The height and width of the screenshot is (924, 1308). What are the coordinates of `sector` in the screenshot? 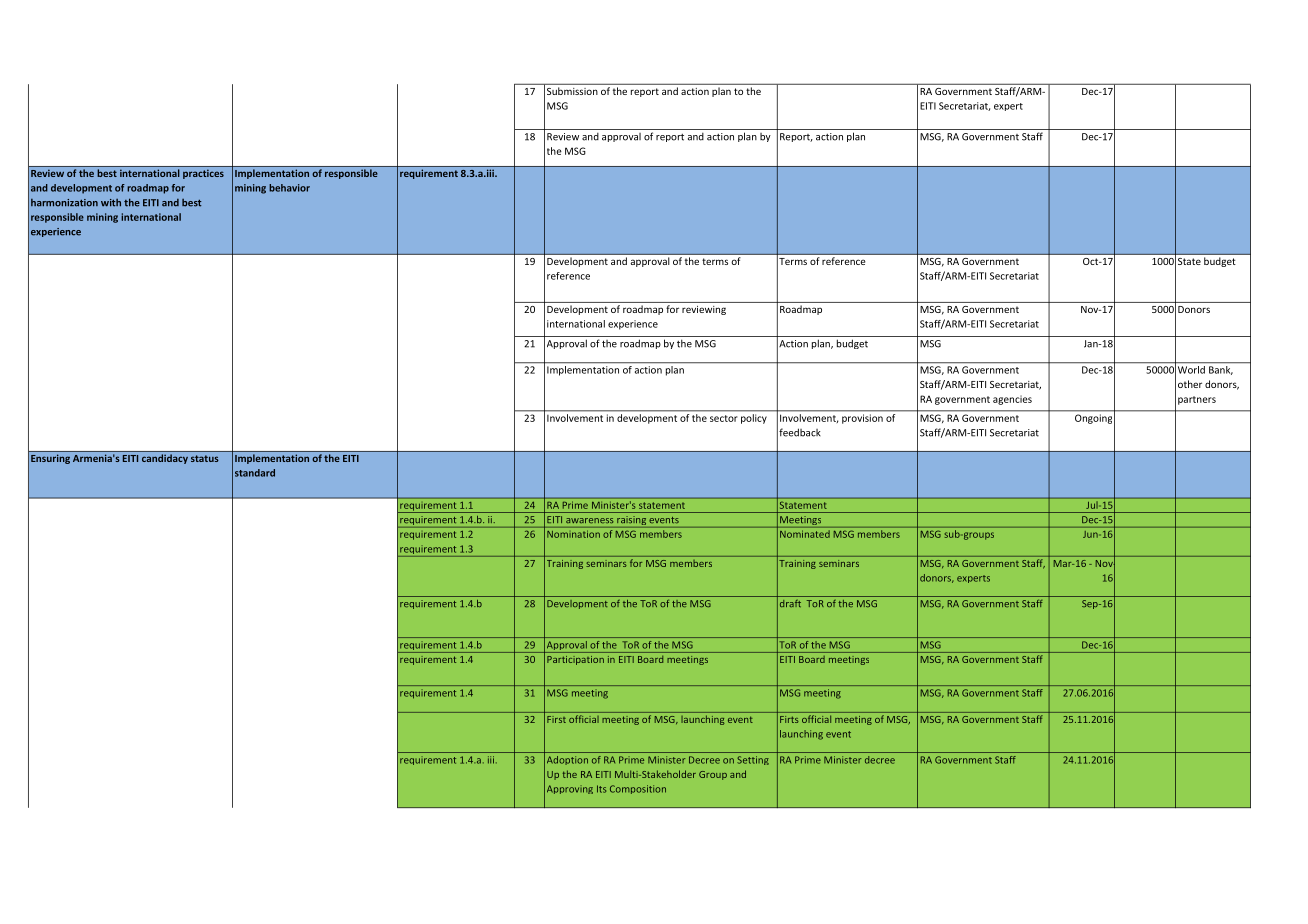 It's located at (724, 418).
